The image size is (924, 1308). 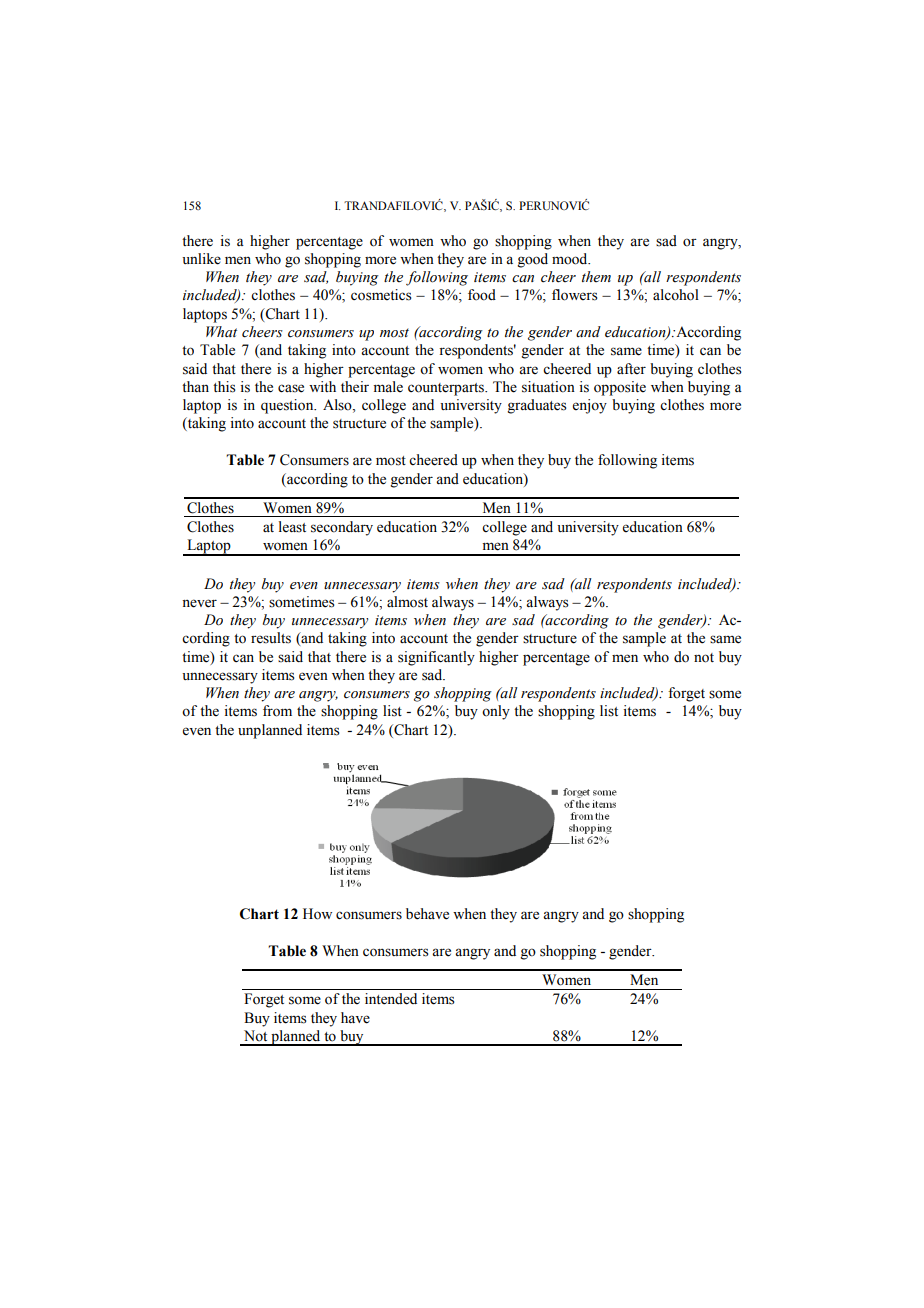 What do you see at coordinates (201, 259) in the screenshot?
I see `unlike` at bounding box center [201, 259].
